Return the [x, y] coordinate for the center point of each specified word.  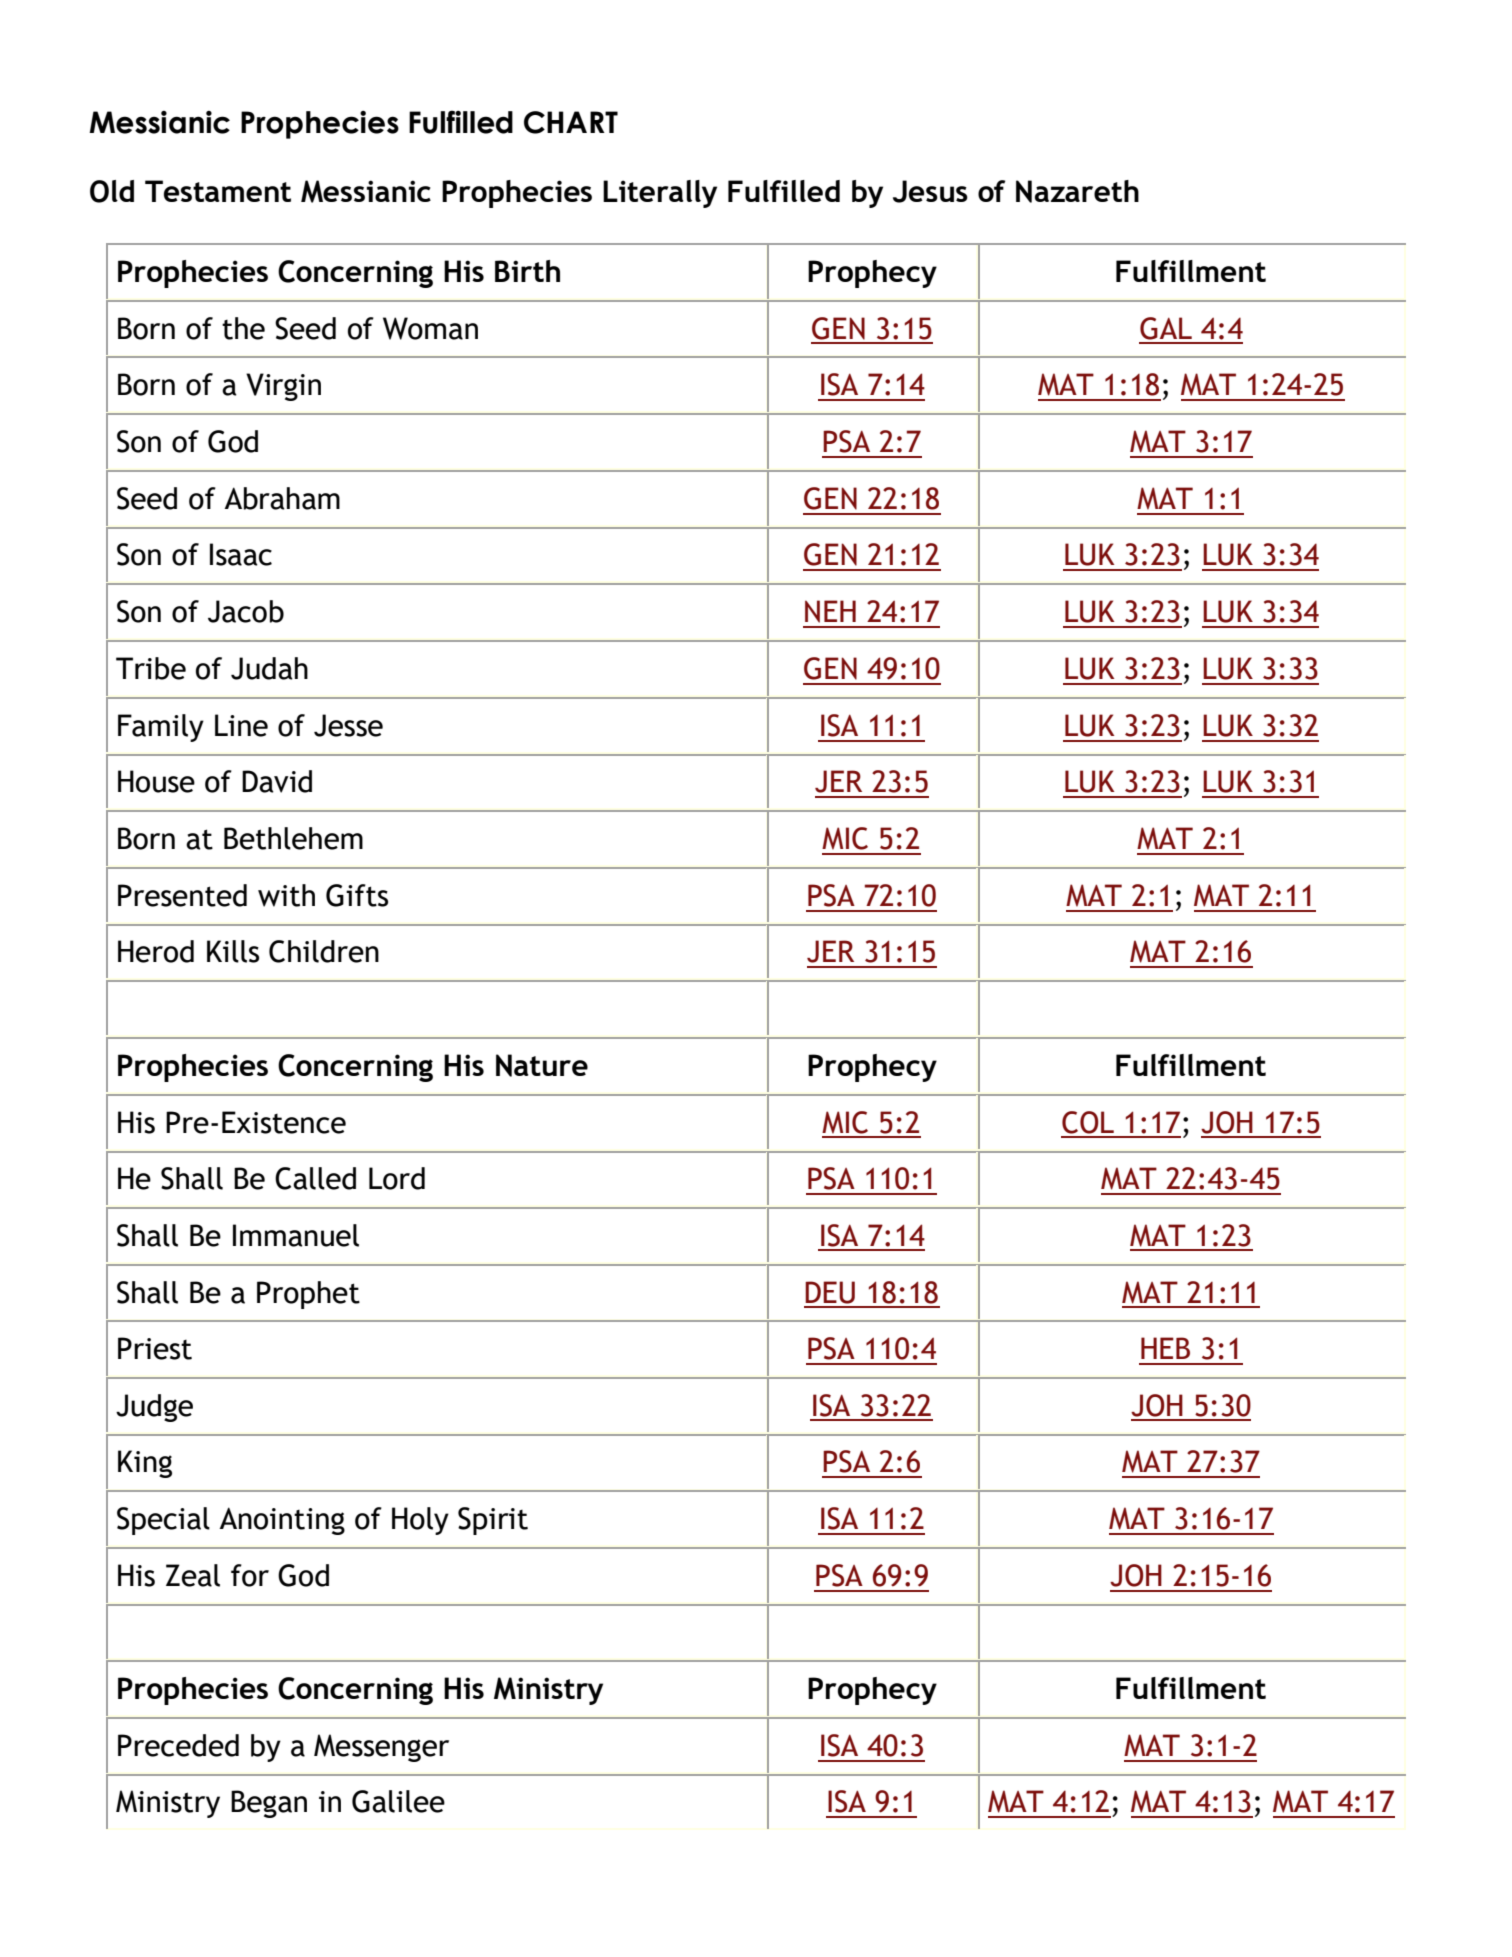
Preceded [178, 1745]
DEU [830, 1292]
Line [241, 725]
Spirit [493, 1521]
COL [1088, 1122]
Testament [218, 191]
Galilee [398, 1801]
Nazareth [1077, 191]
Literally [660, 194]
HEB [1165, 1348]
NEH [830, 611]
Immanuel [296, 1235]
